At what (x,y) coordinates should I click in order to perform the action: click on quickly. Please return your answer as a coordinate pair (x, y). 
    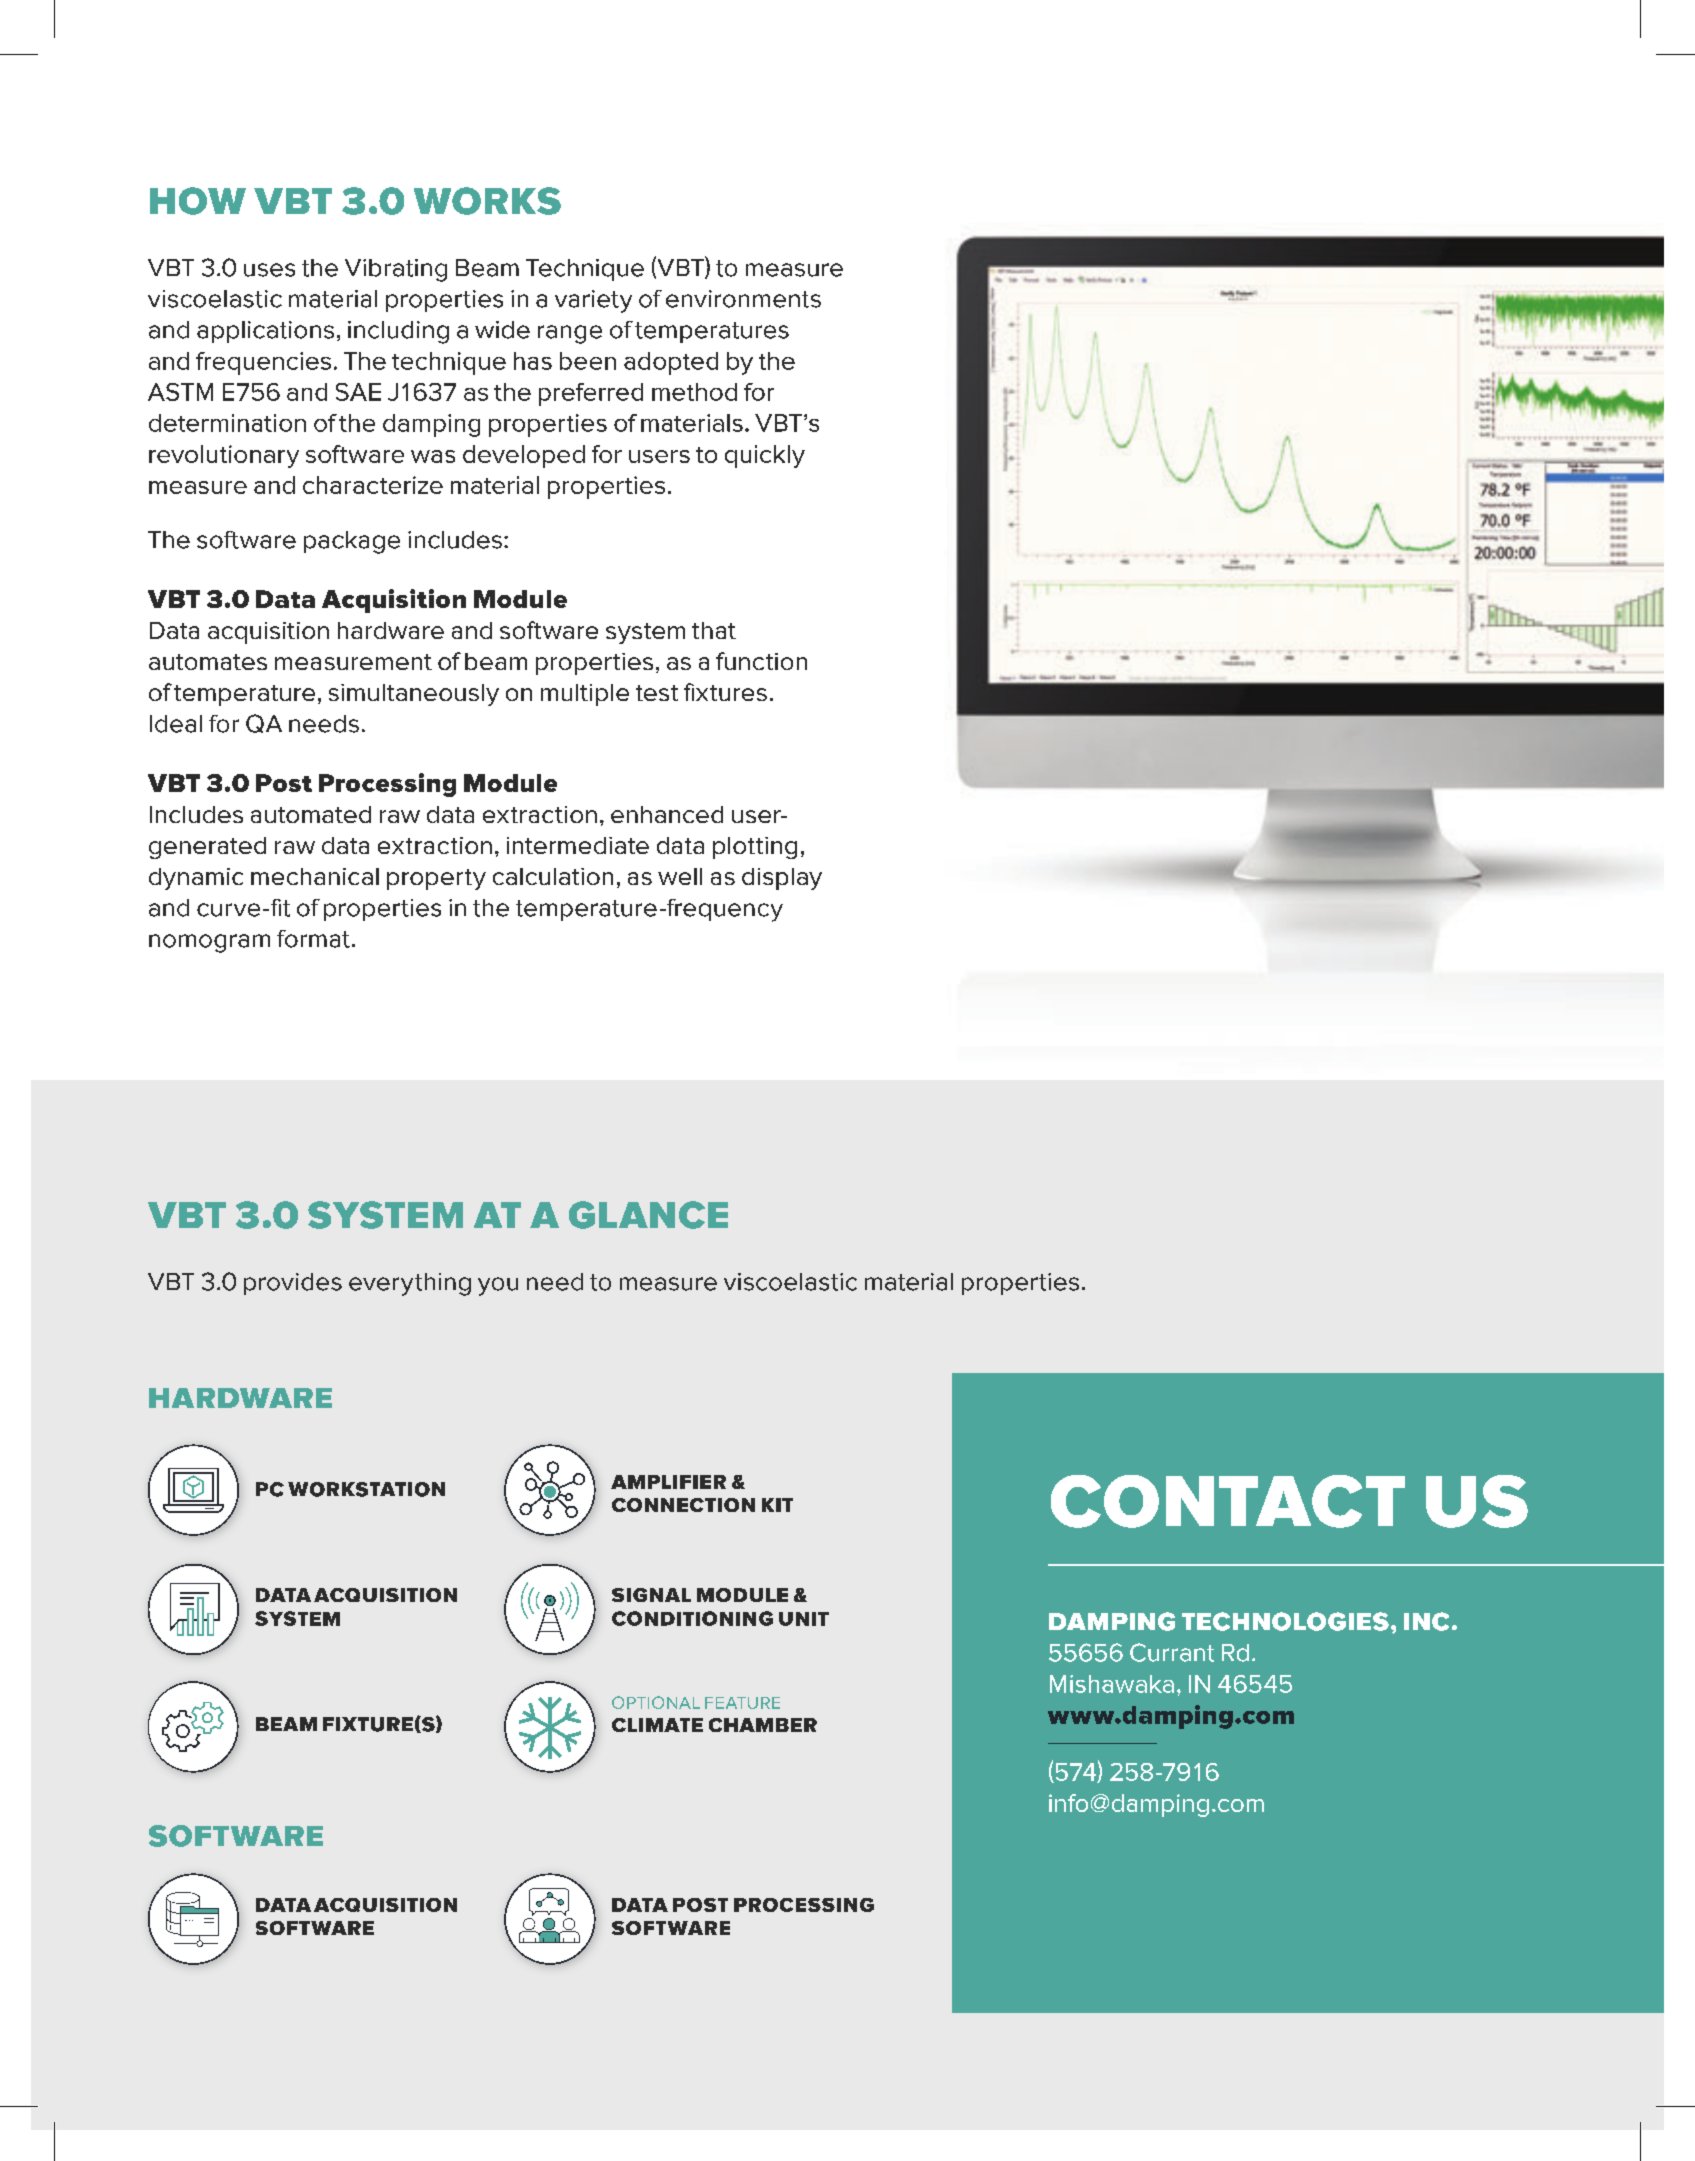
    Looking at the image, I should click on (765, 456).
